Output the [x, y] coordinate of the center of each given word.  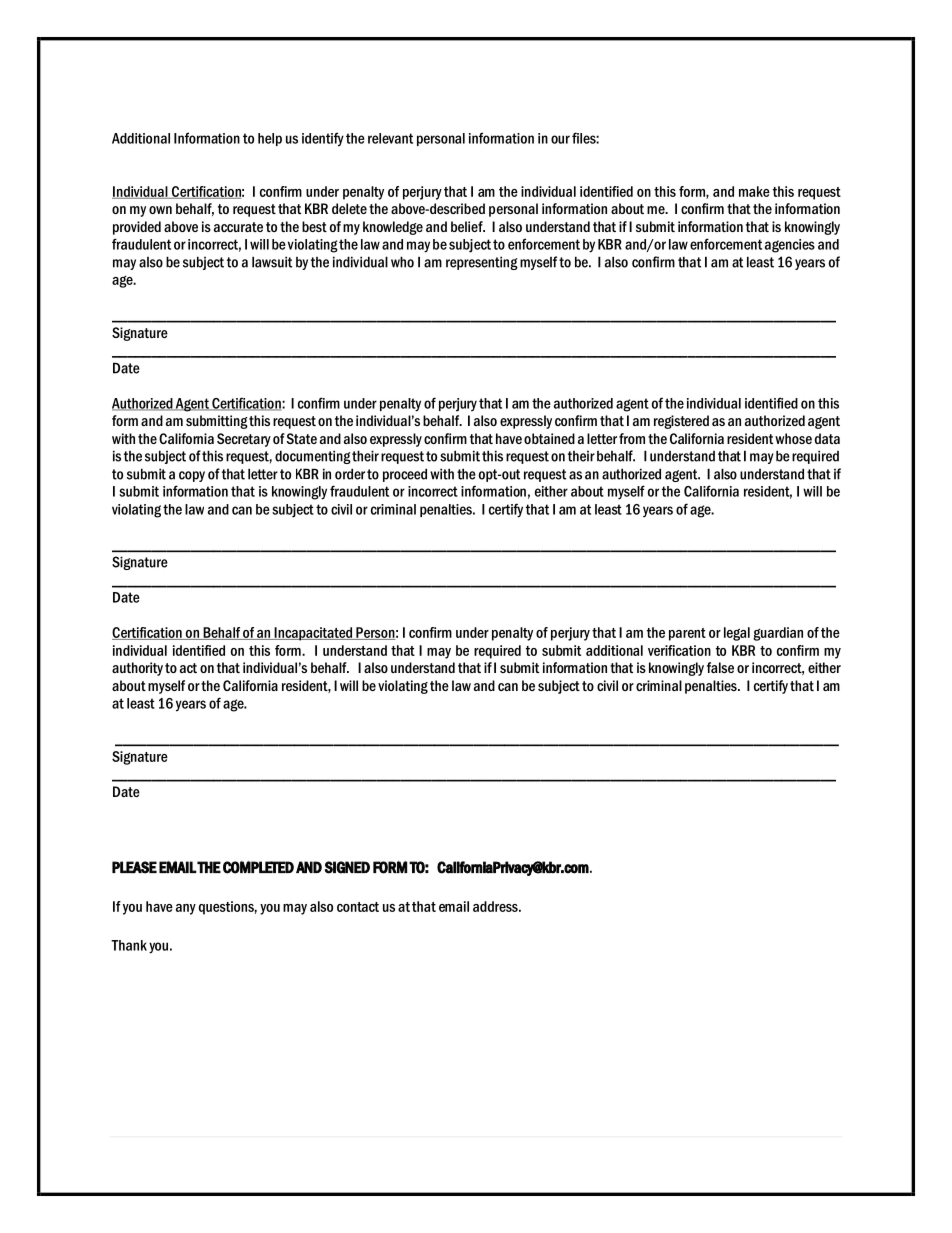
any [186, 909]
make [754, 191]
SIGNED [347, 867]
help [270, 139]
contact [358, 907]
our [560, 139]
